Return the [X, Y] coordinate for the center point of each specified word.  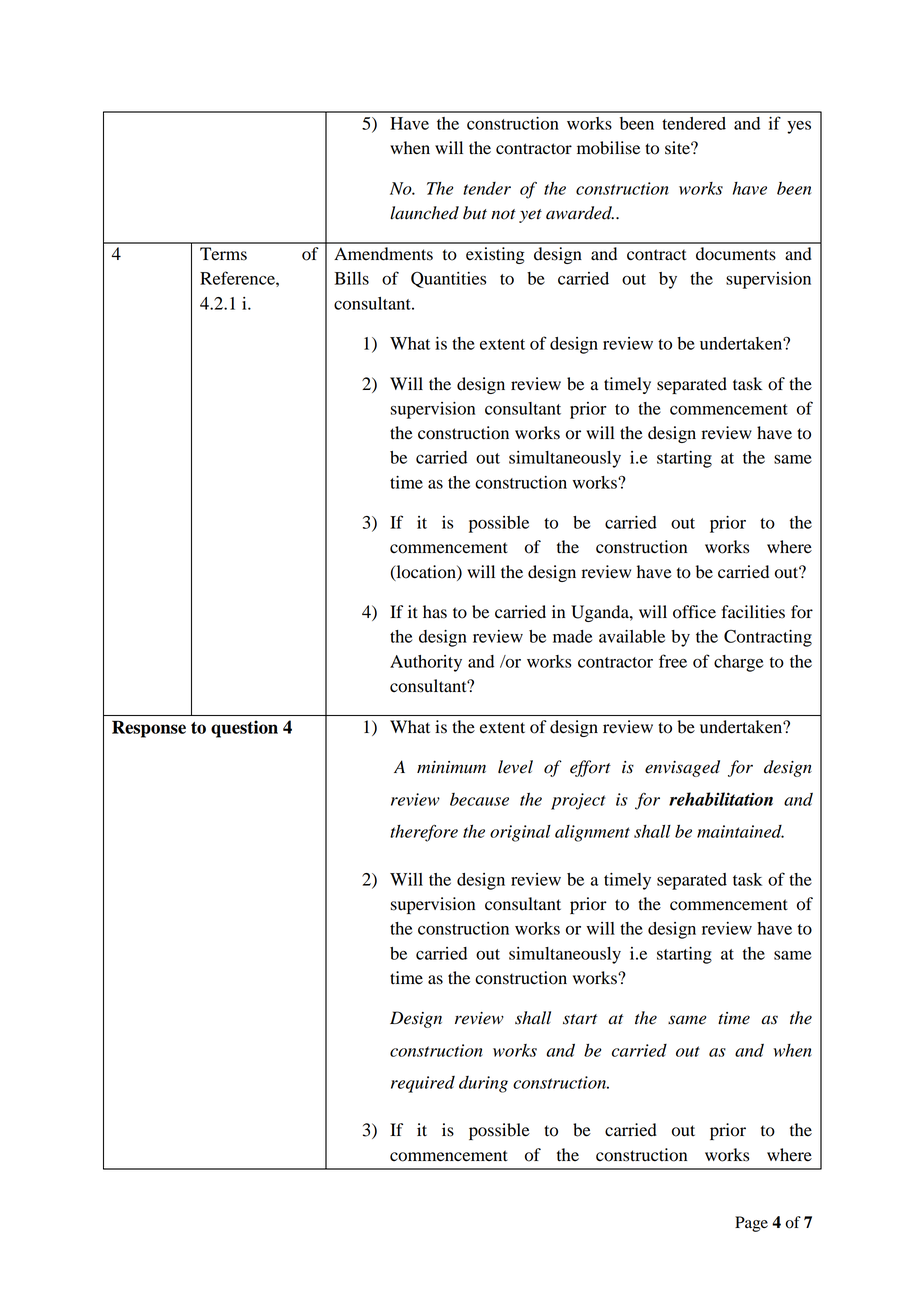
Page [751, 1224]
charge [738, 663]
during [483, 1084]
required [423, 1084]
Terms [223, 254]
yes [799, 127]
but [475, 213]
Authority [426, 663]
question [244, 729]
